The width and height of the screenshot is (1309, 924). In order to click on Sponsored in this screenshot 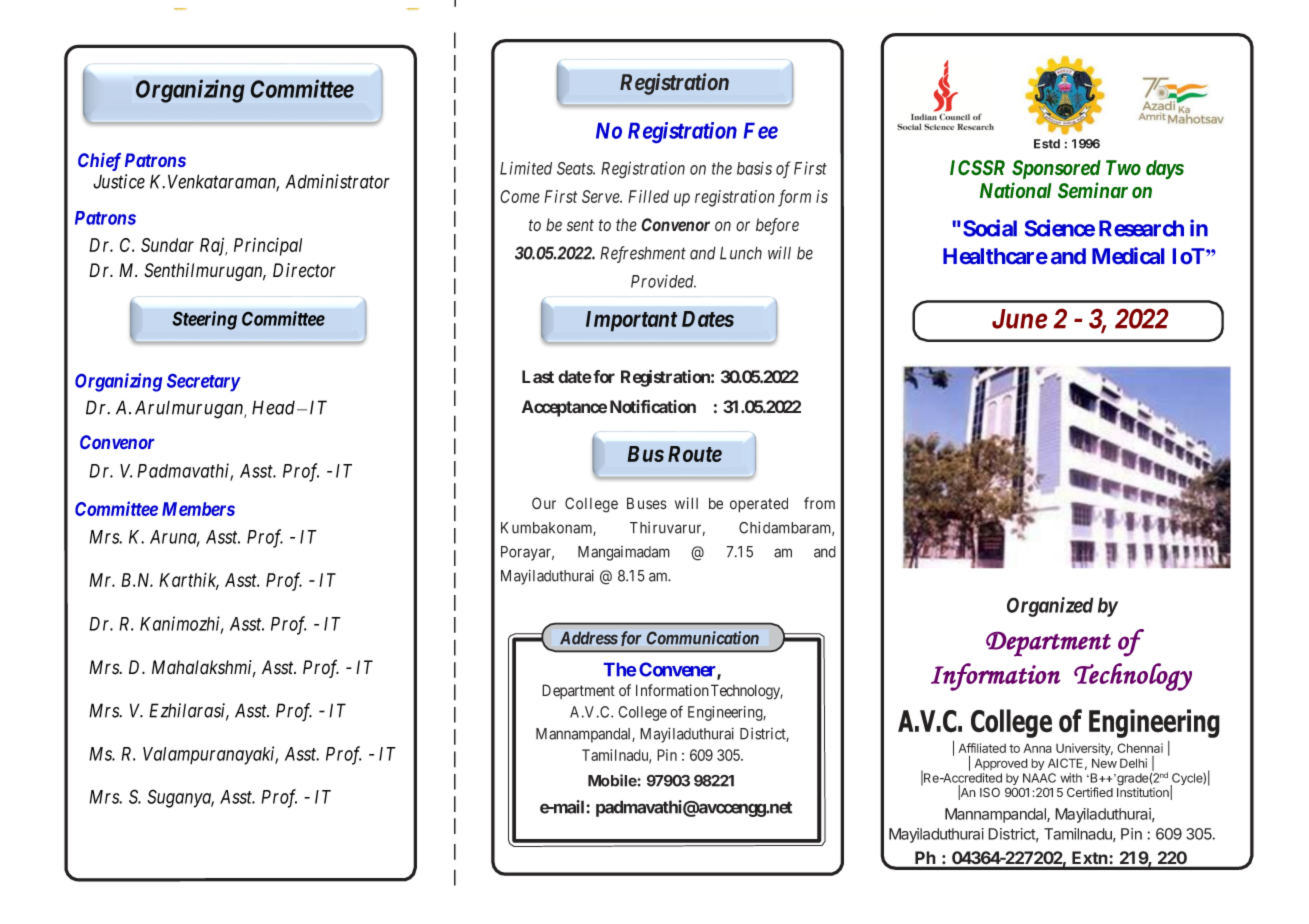, I will do `click(1056, 169)`.
